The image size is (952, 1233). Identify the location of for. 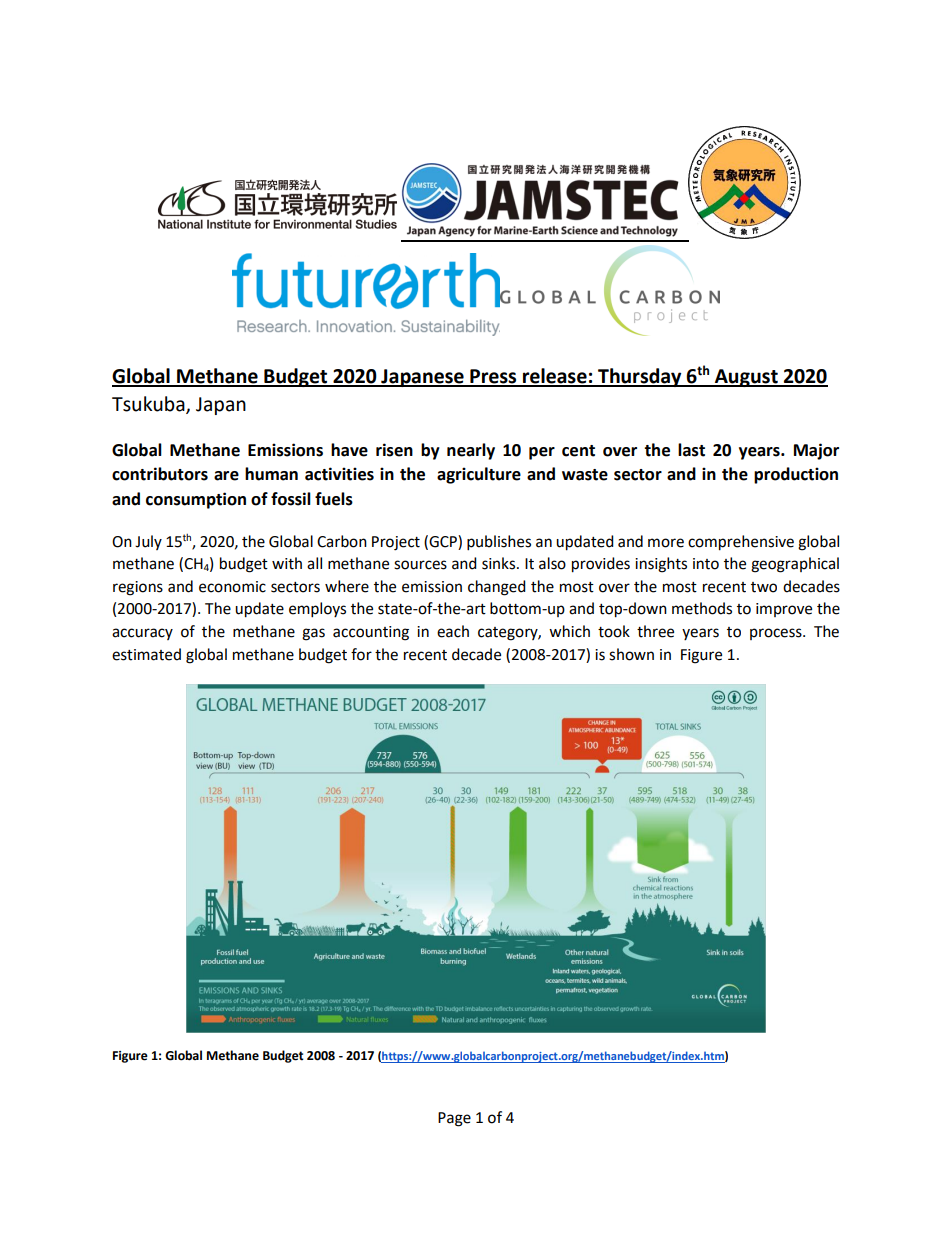
(361, 654).
